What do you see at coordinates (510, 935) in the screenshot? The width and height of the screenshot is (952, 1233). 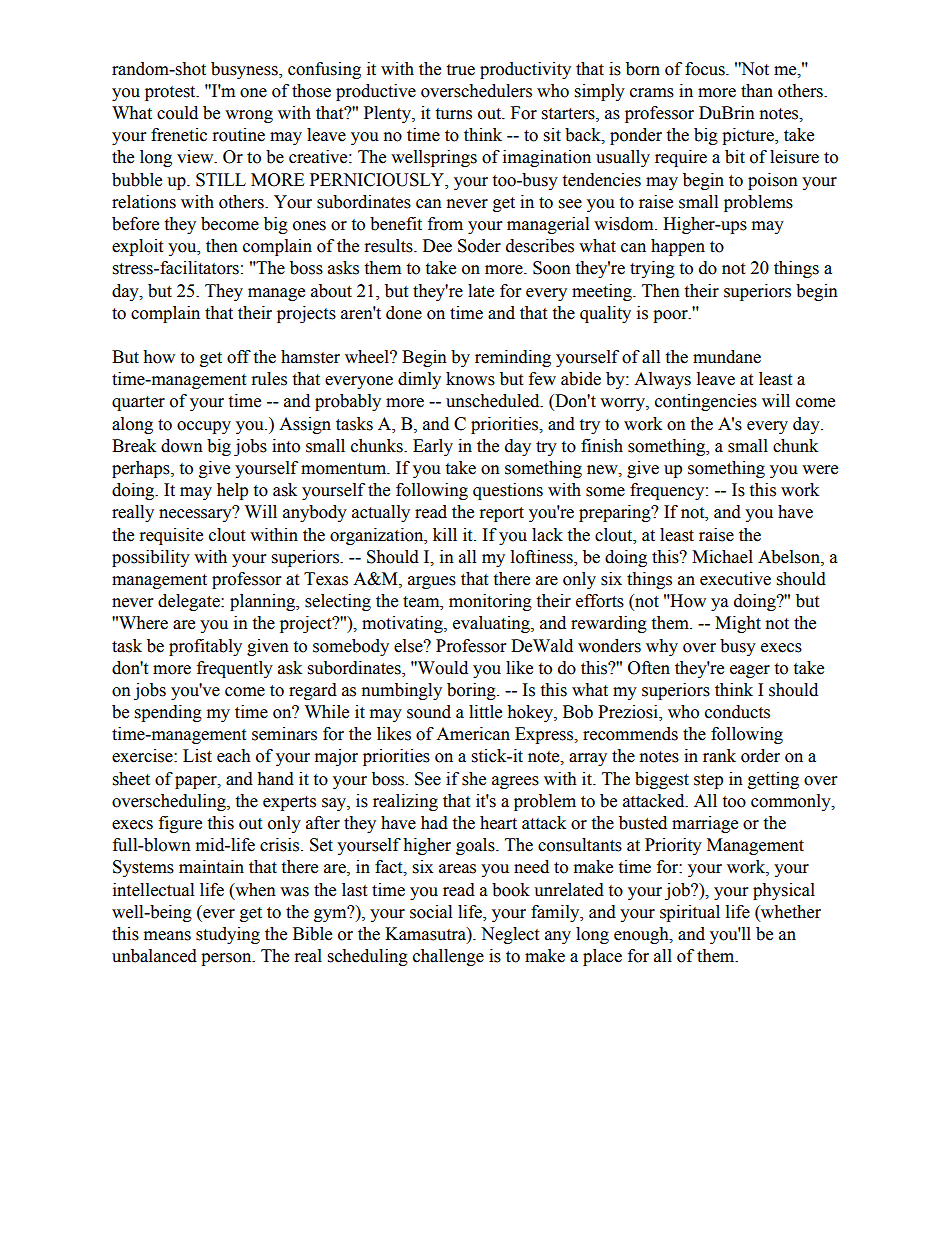 I see `Neglect` at bounding box center [510, 935].
